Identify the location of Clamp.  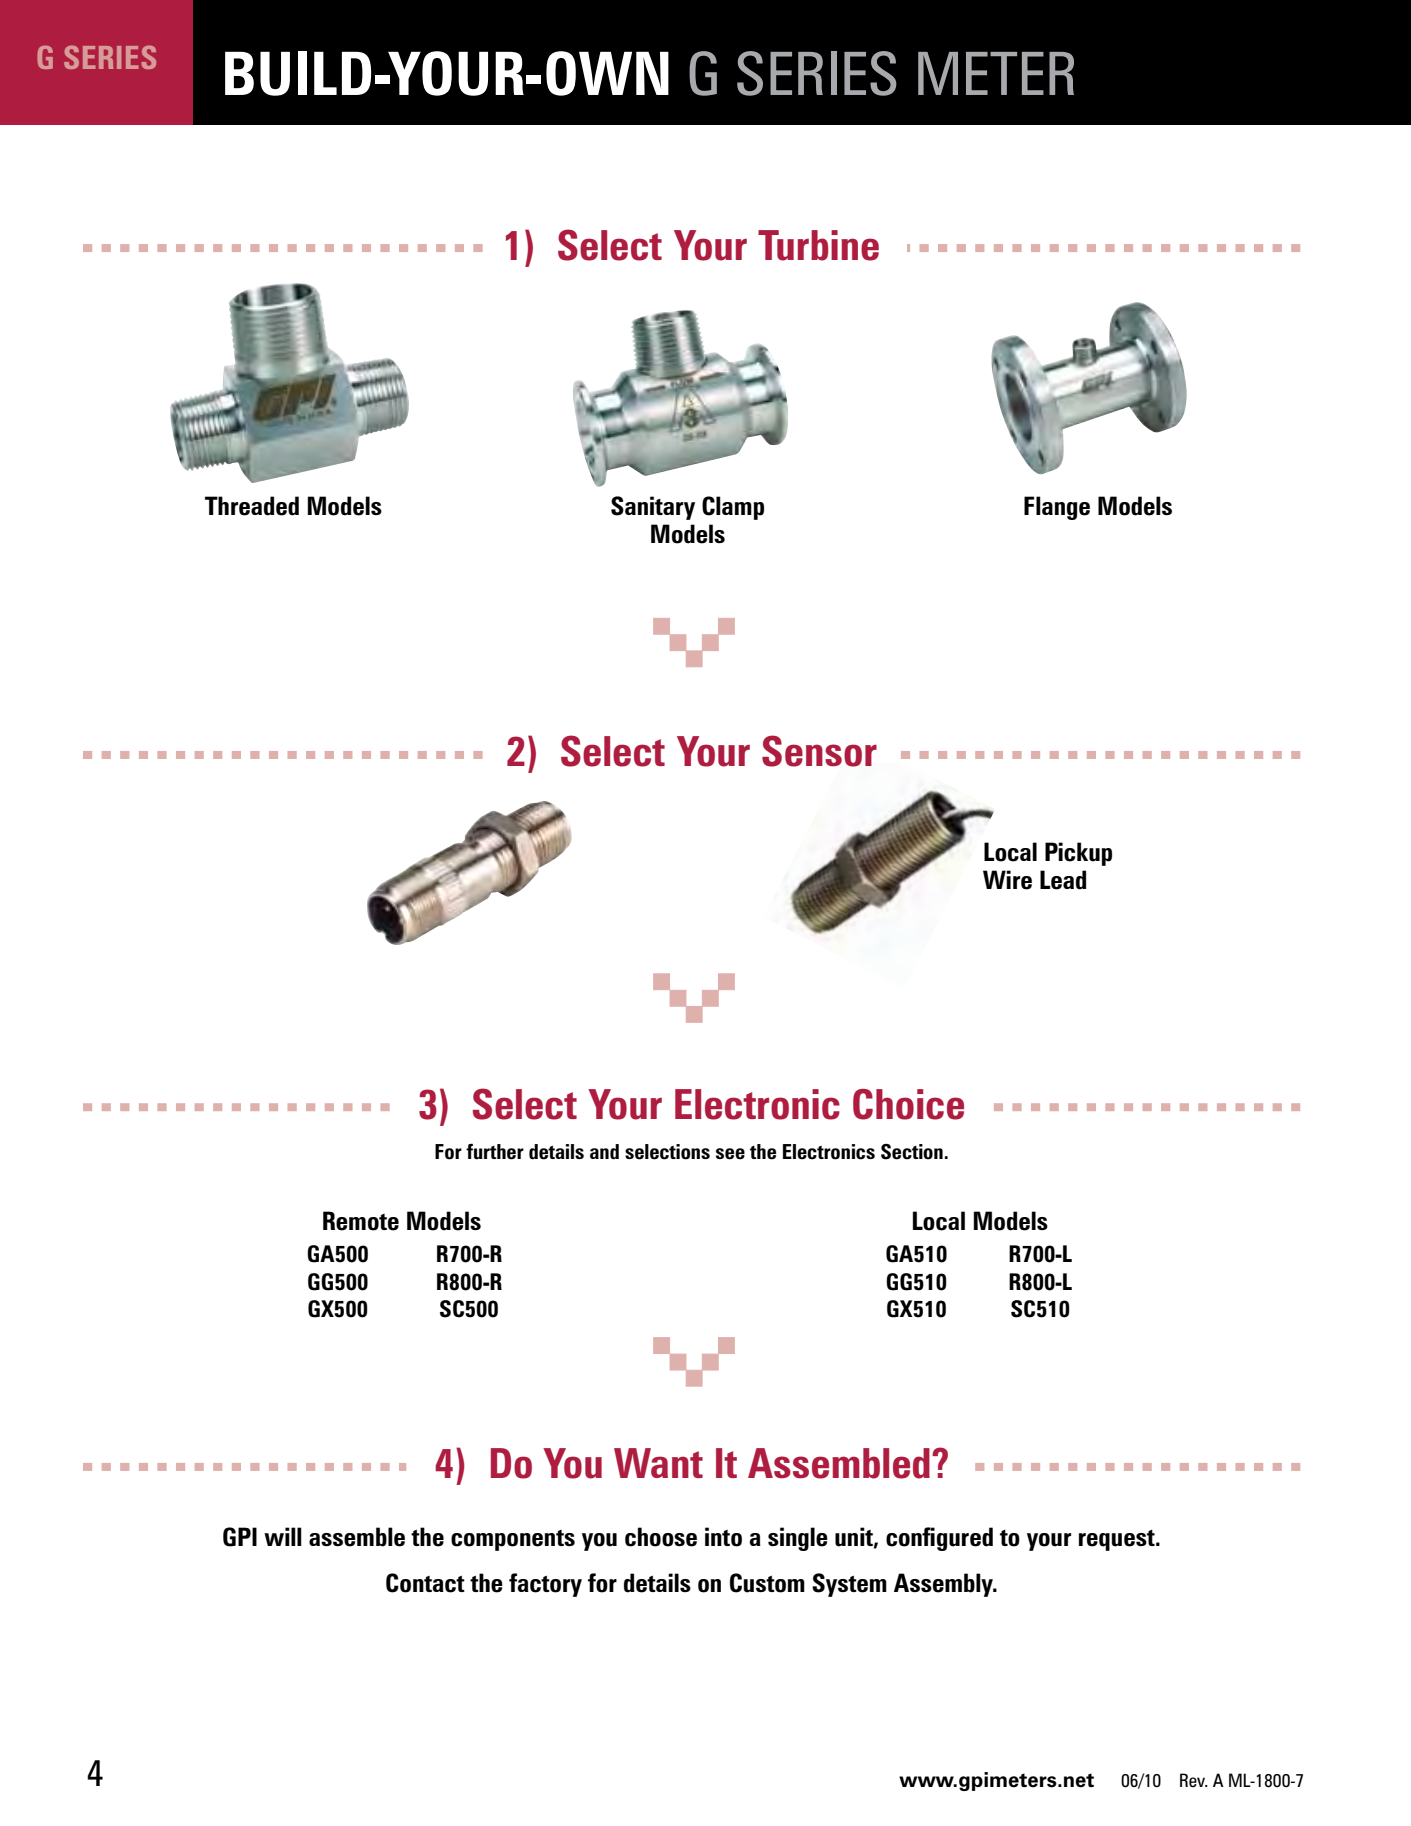
(733, 508).
